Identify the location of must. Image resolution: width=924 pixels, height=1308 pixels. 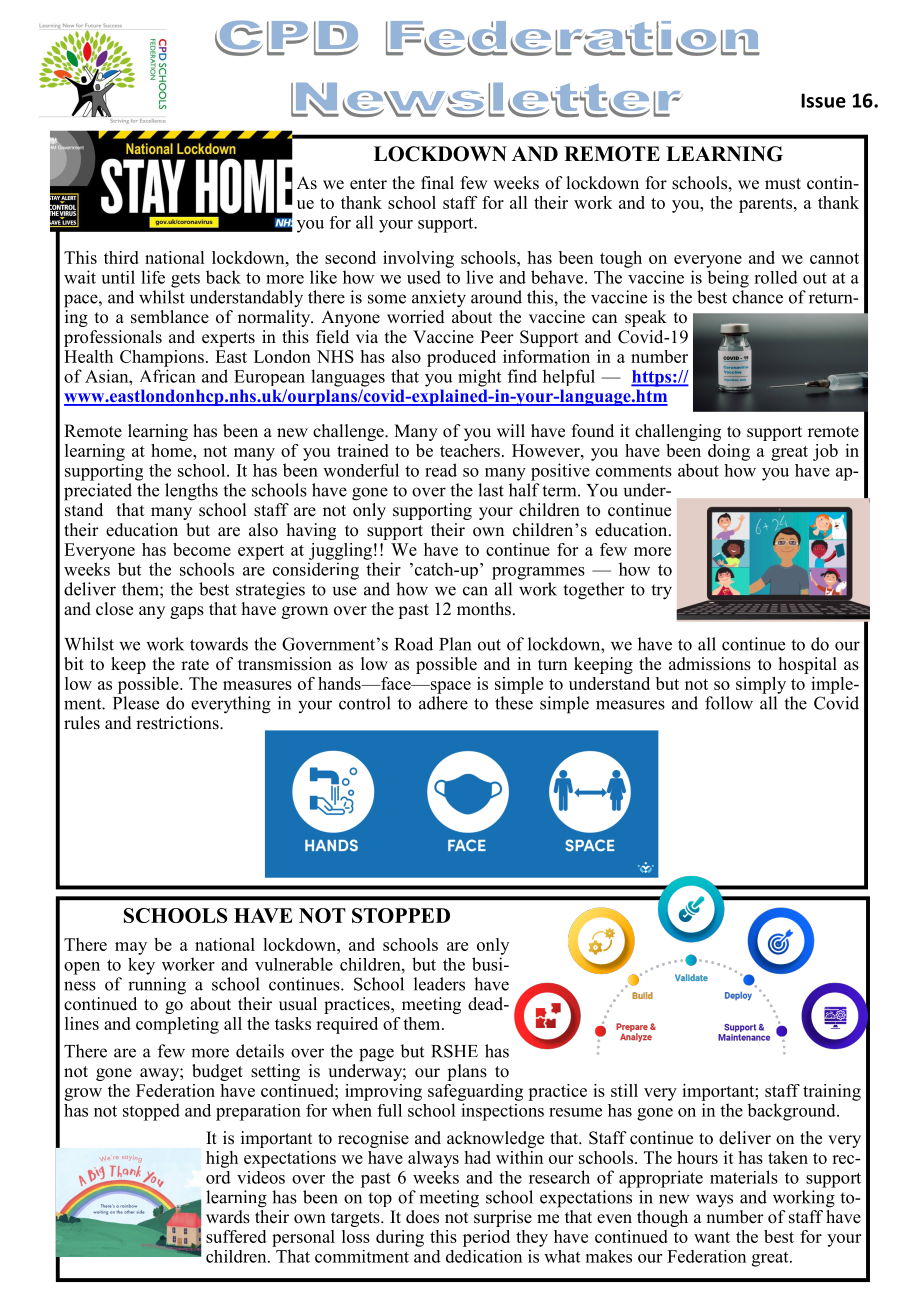
(783, 184).
